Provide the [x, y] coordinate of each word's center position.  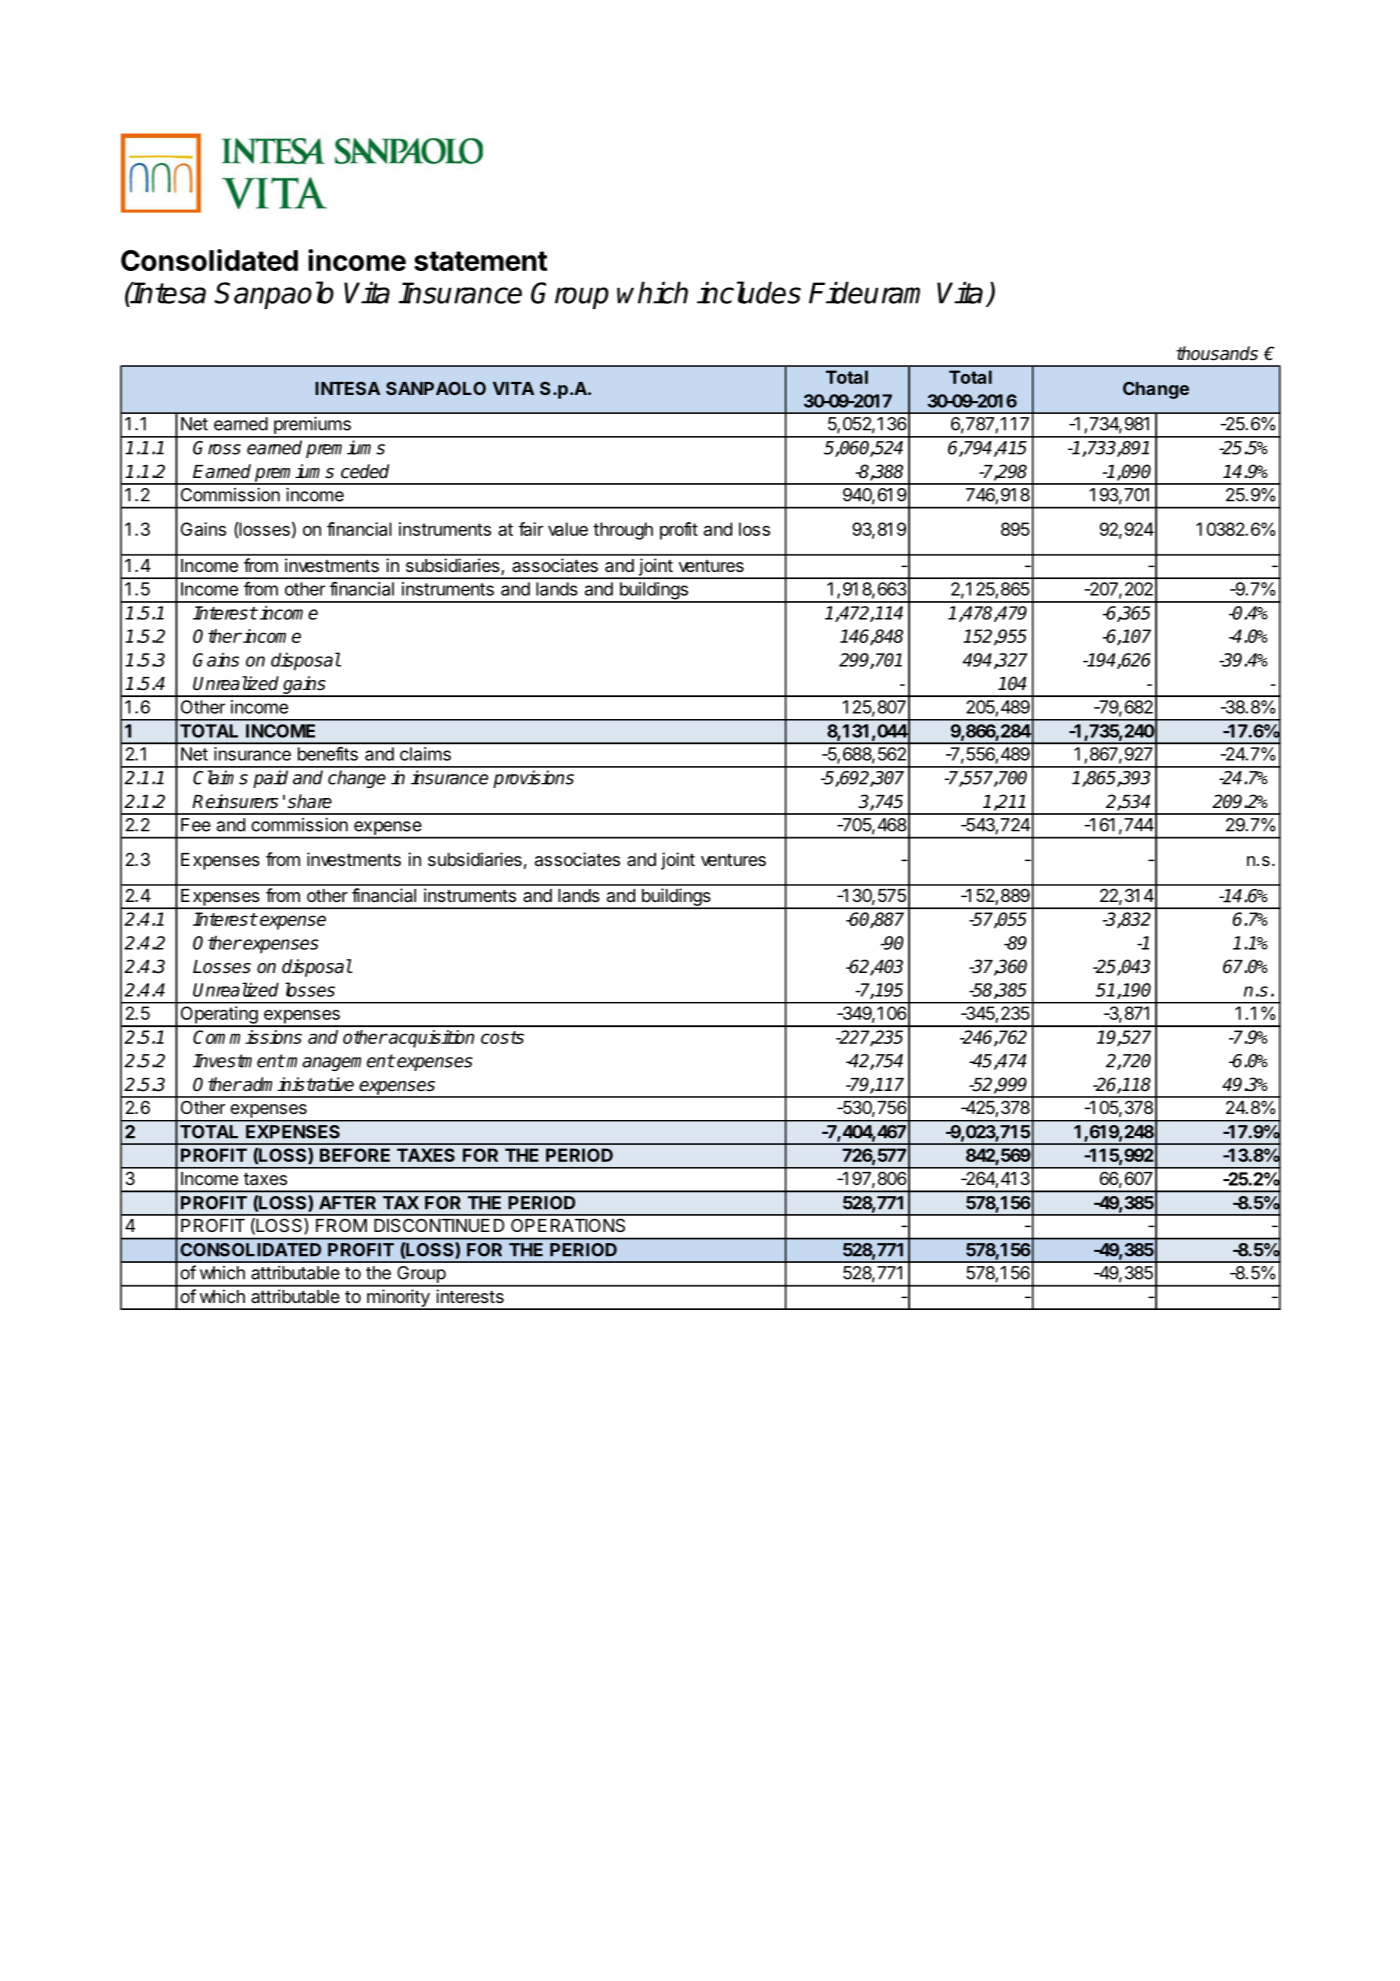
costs [502, 1037]
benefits [328, 754]
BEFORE [355, 1155]
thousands [1217, 353]
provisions [533, 779]
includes [749, 292]
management [340, 1062]
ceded [365, 471]
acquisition [430, 1039]
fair [531, 529]
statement [480, 261]
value [568, 529]
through [623, 531]
